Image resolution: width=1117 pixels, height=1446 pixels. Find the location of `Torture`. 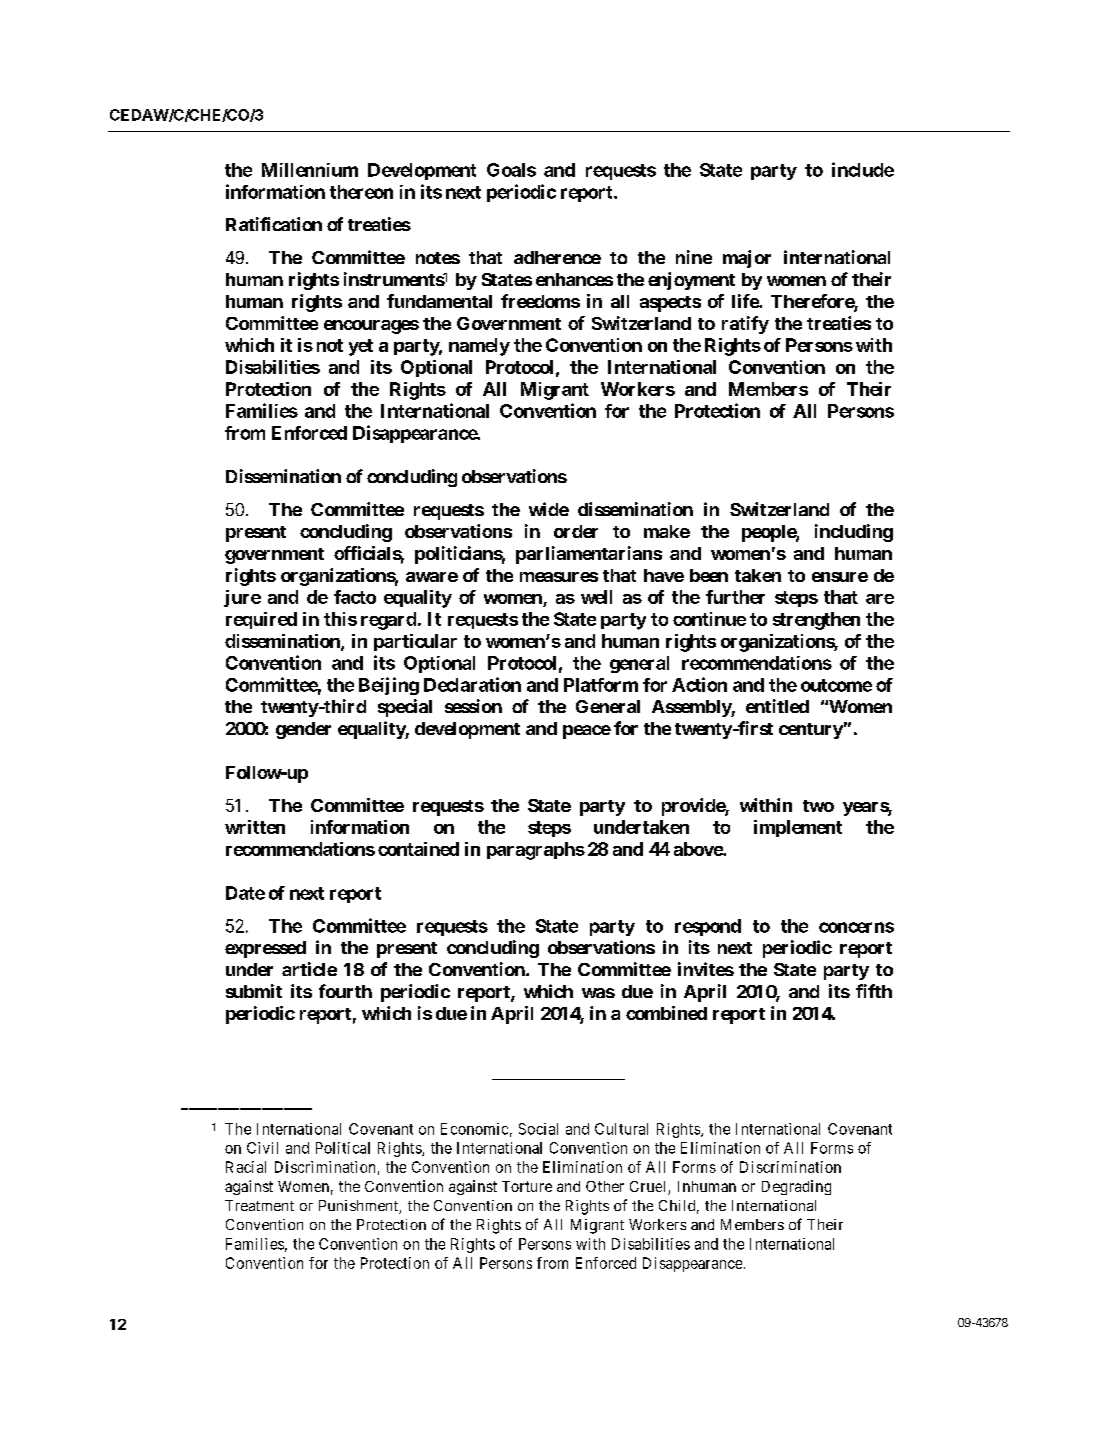

Torture is located at coordinates (527, 1186).
